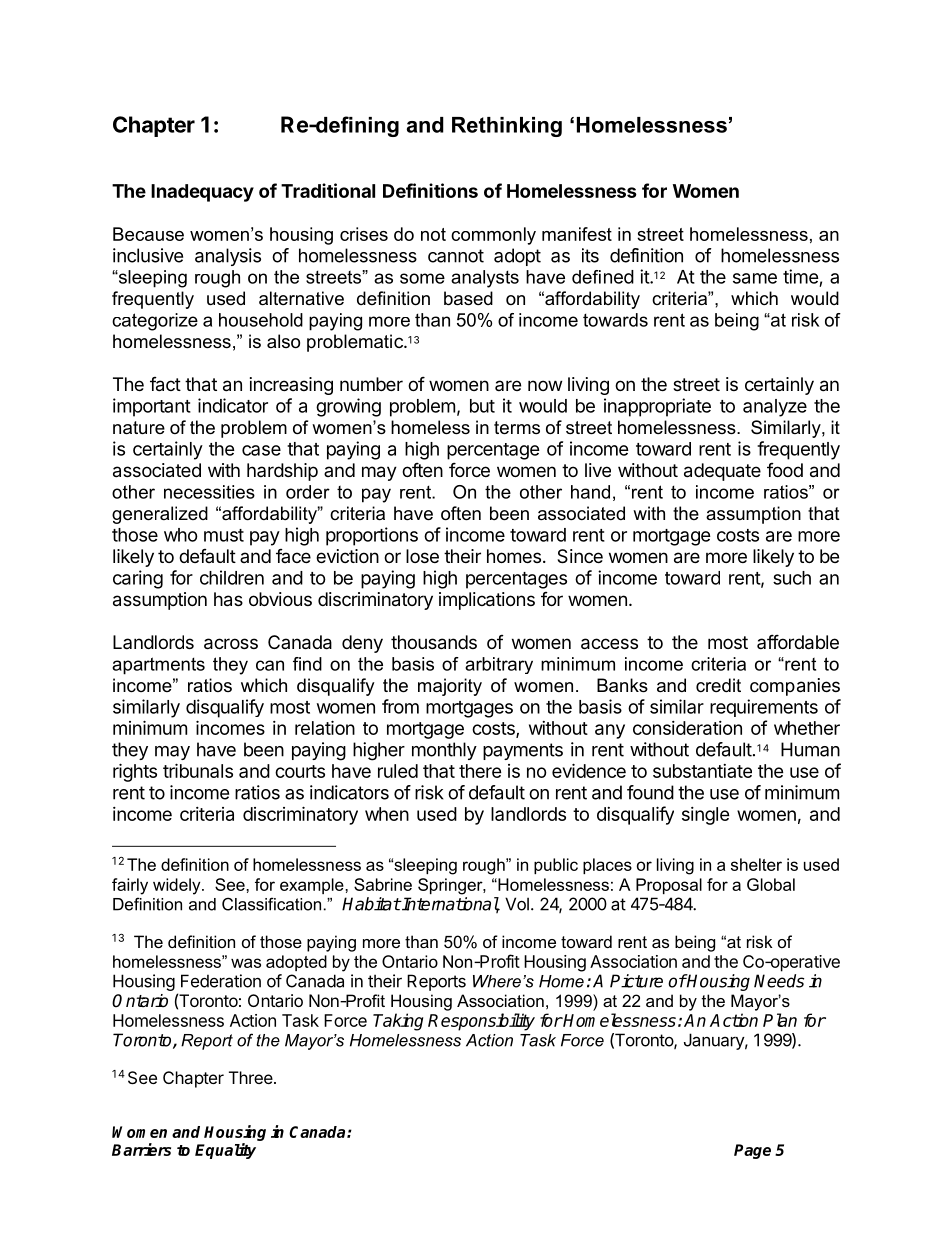  What do you see at coordinates (792, 578) in the document?
I see `such` at bounding box center [792, 578].
